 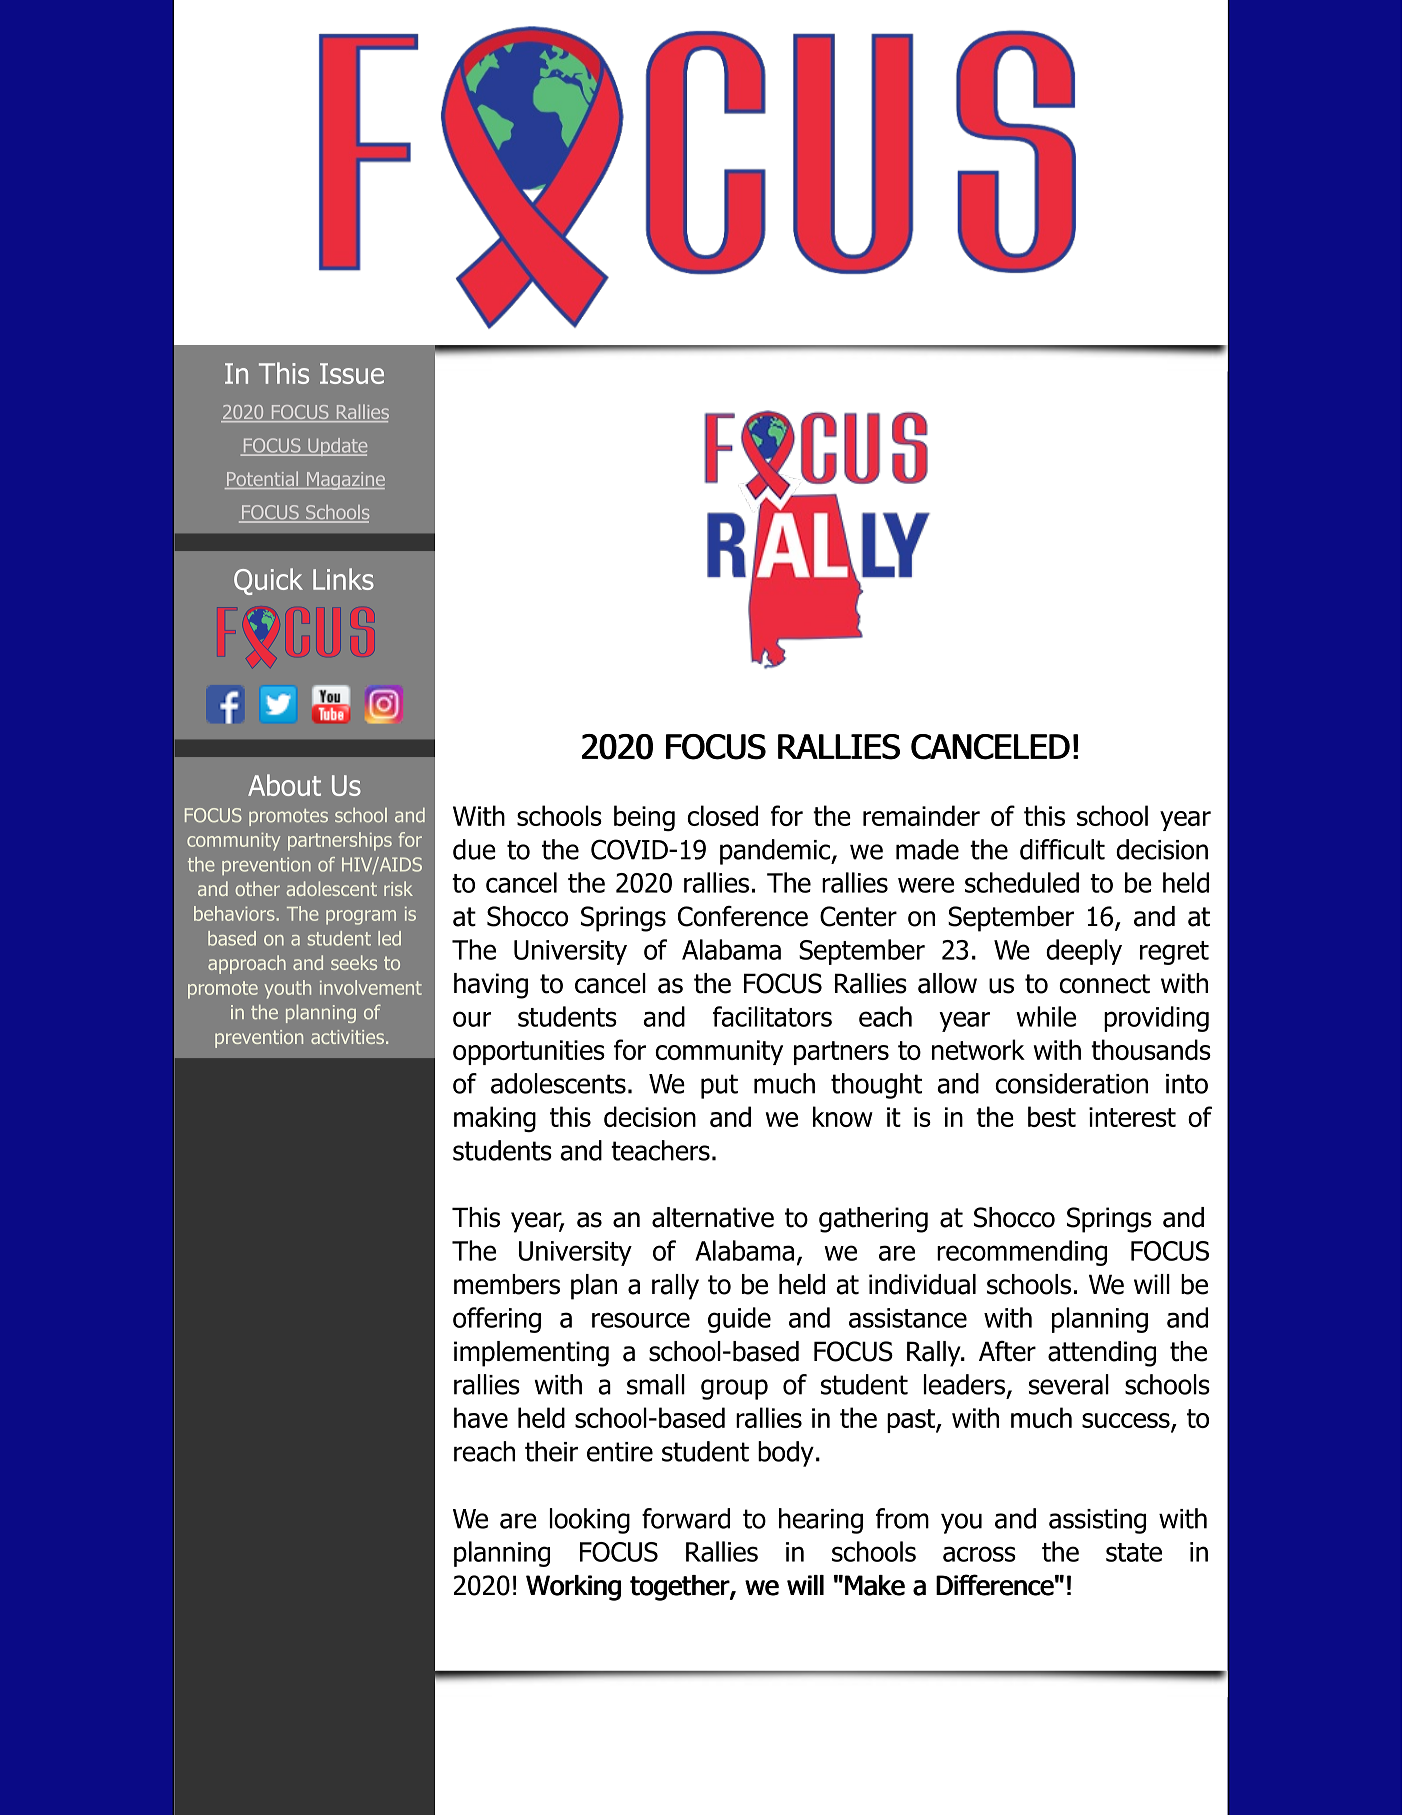 I want to click on best, so click(x=1052, y=1116).
